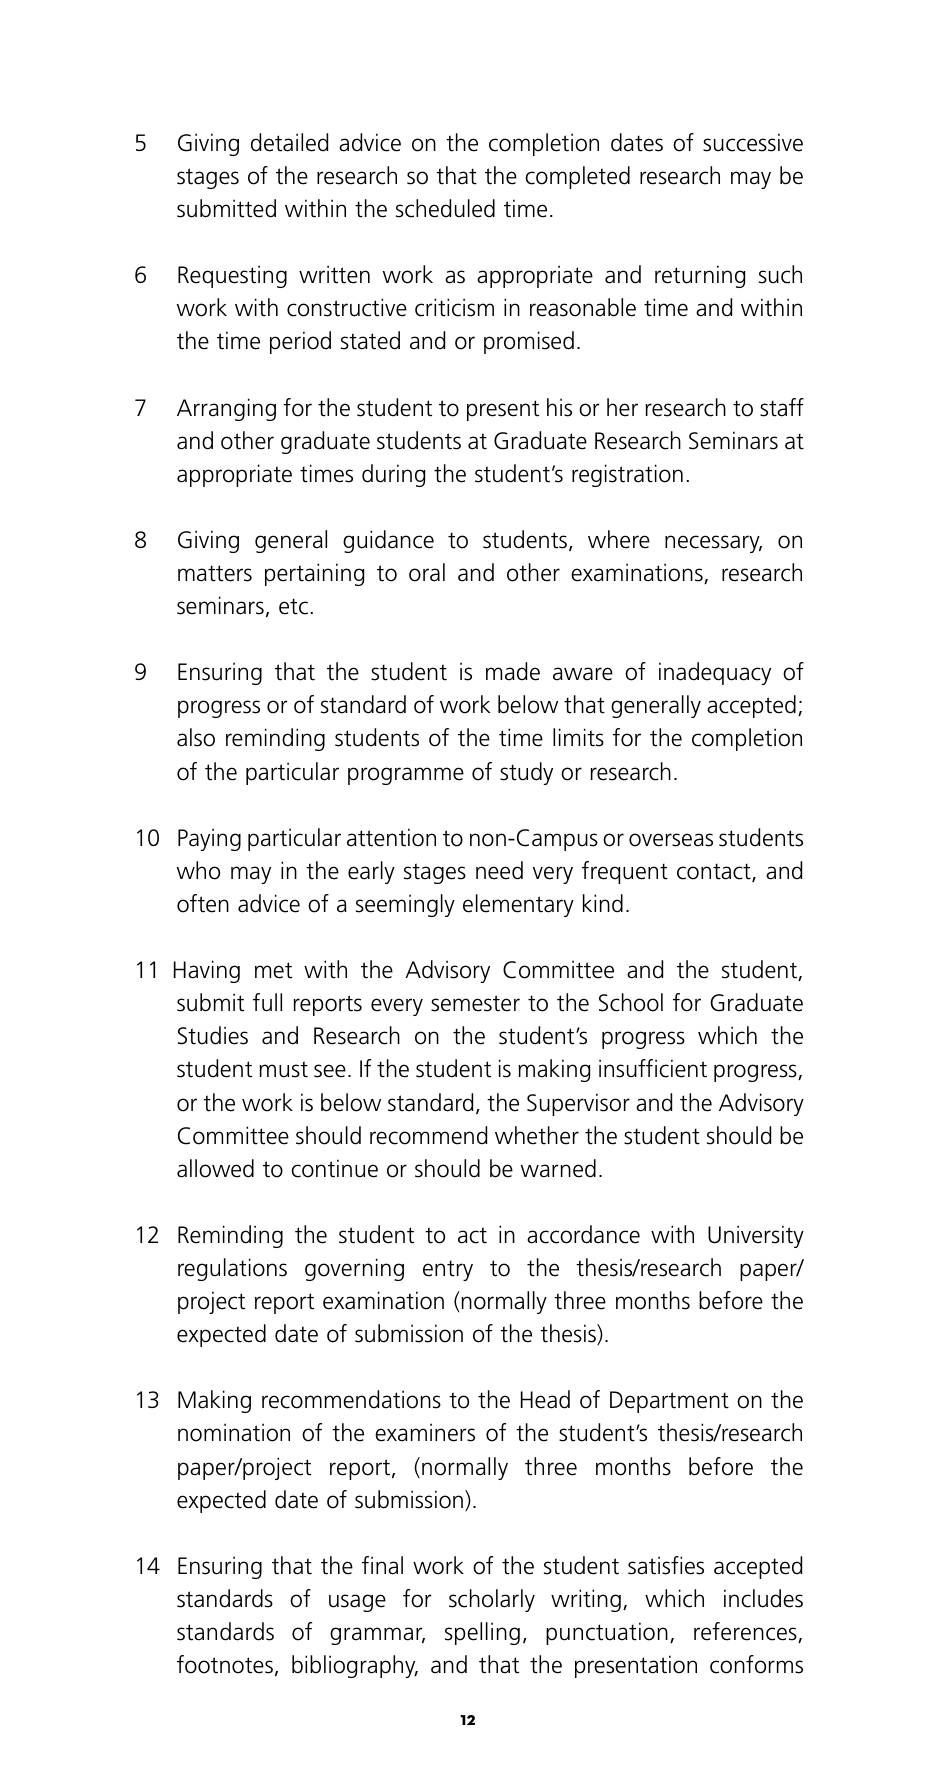 The height and width of the screenshot is (1787, 936). I want to click on spelling, so click(482, 1633).
